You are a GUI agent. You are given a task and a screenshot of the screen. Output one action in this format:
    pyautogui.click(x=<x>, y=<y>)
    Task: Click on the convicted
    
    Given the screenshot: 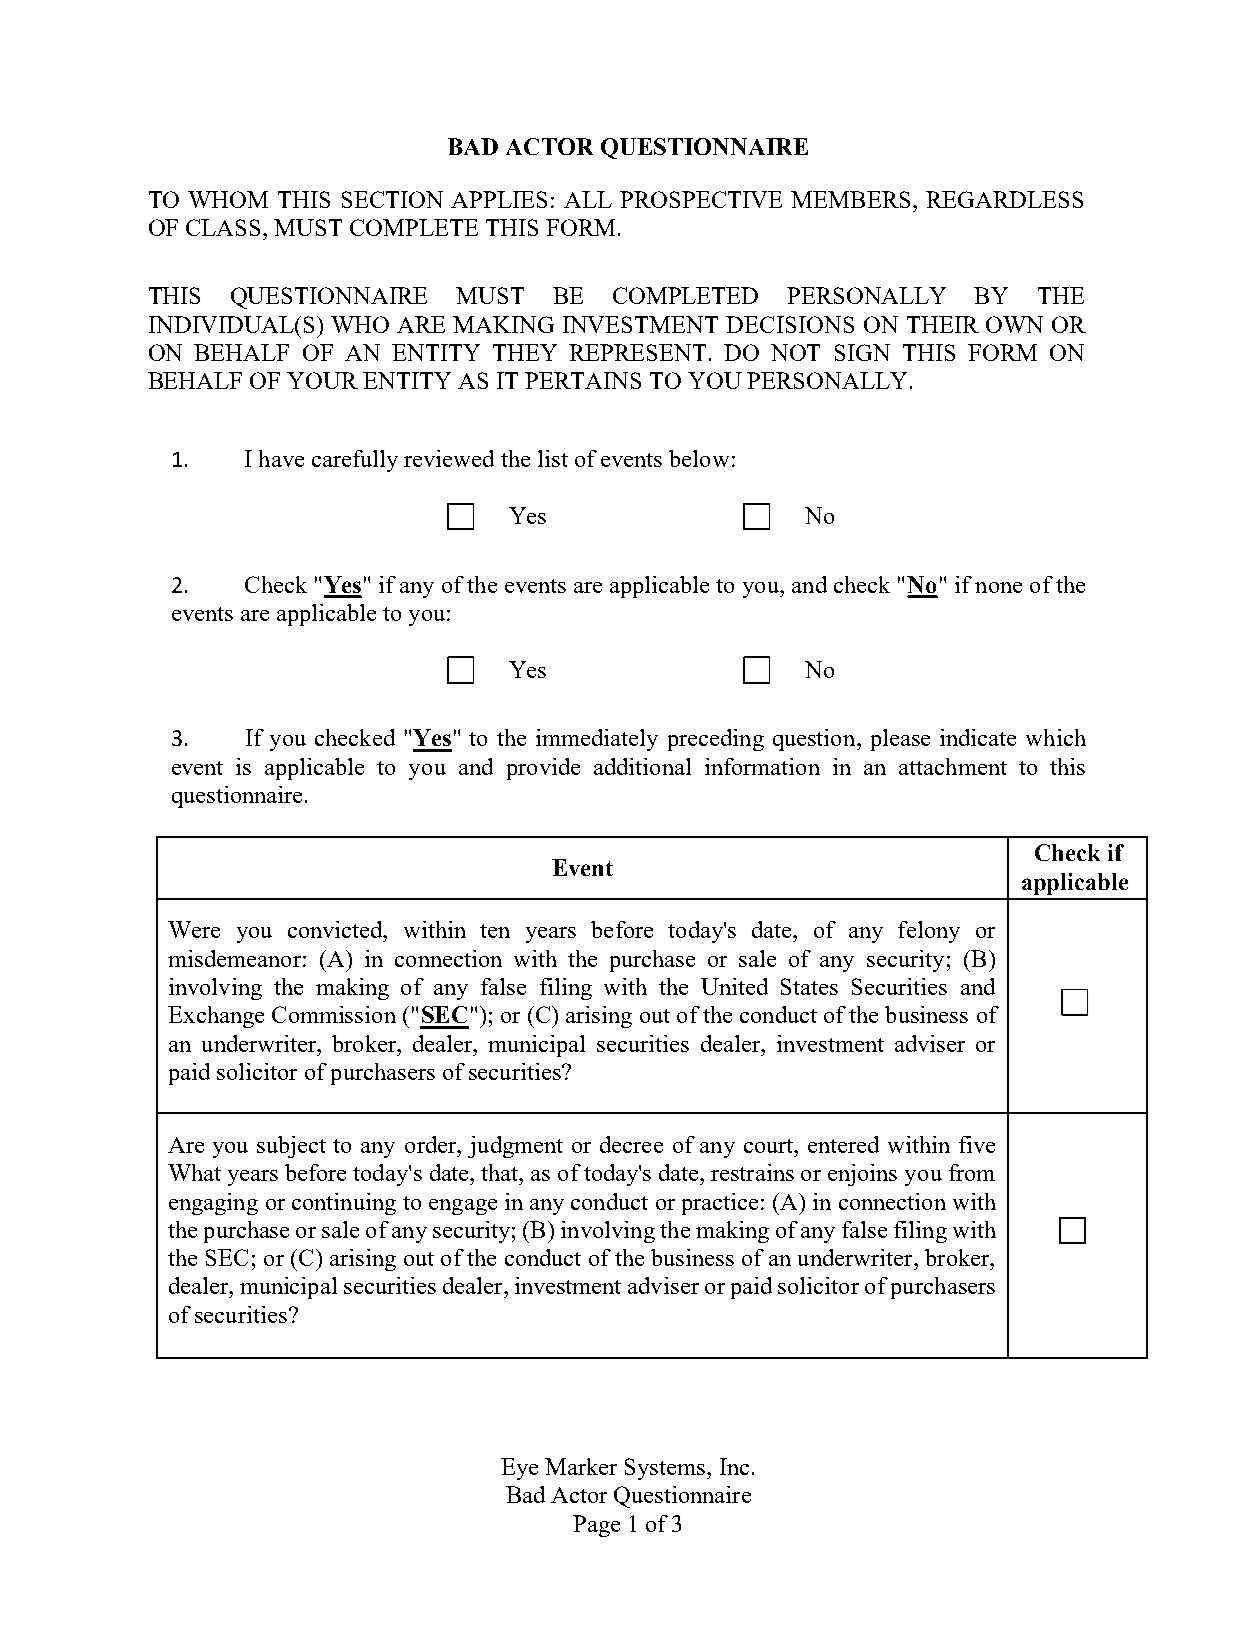 What is the action you would take?
    pyautogui.click(x=336, y=929)
